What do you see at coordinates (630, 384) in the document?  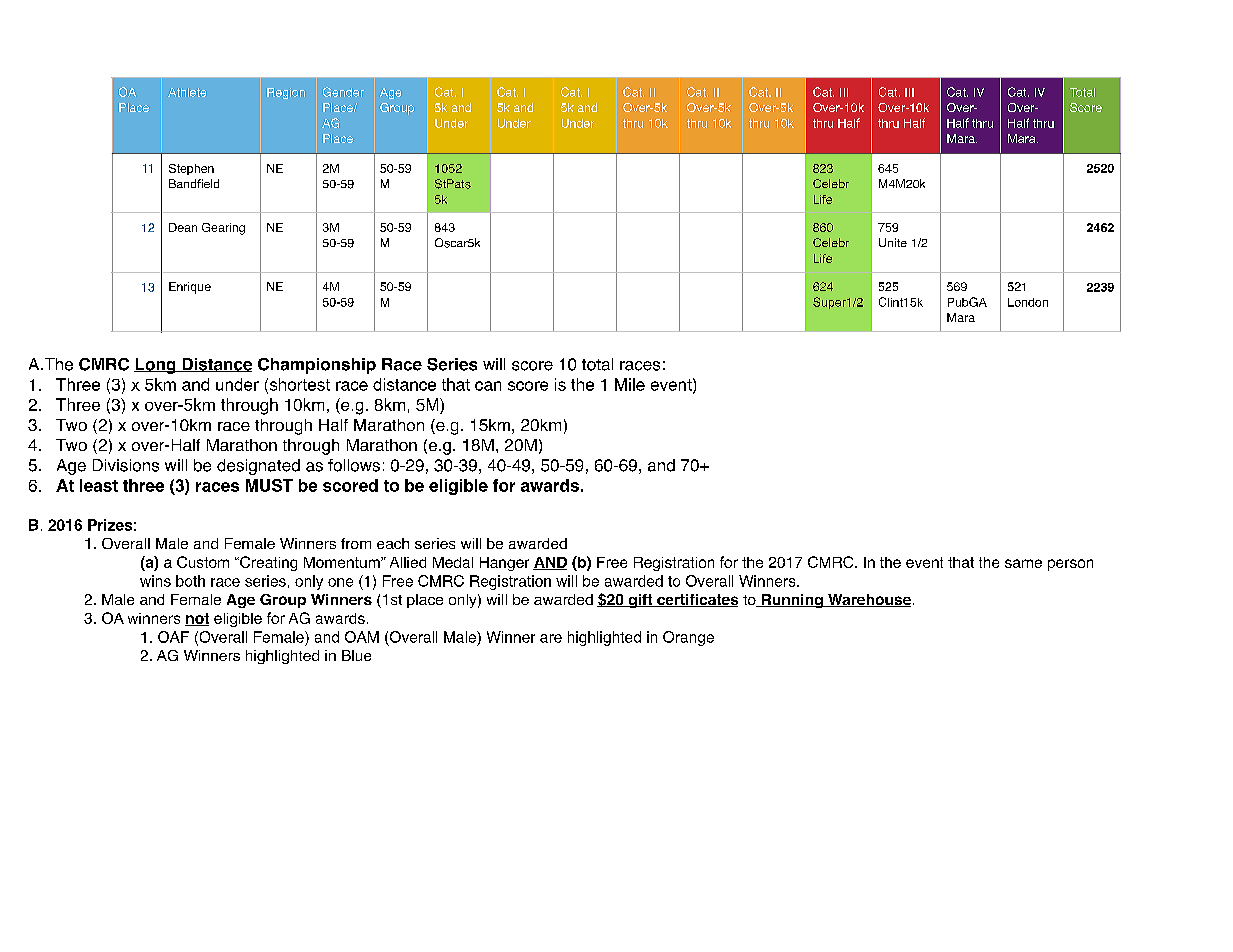 I see `Mile` at bounding box center [630, 384].
